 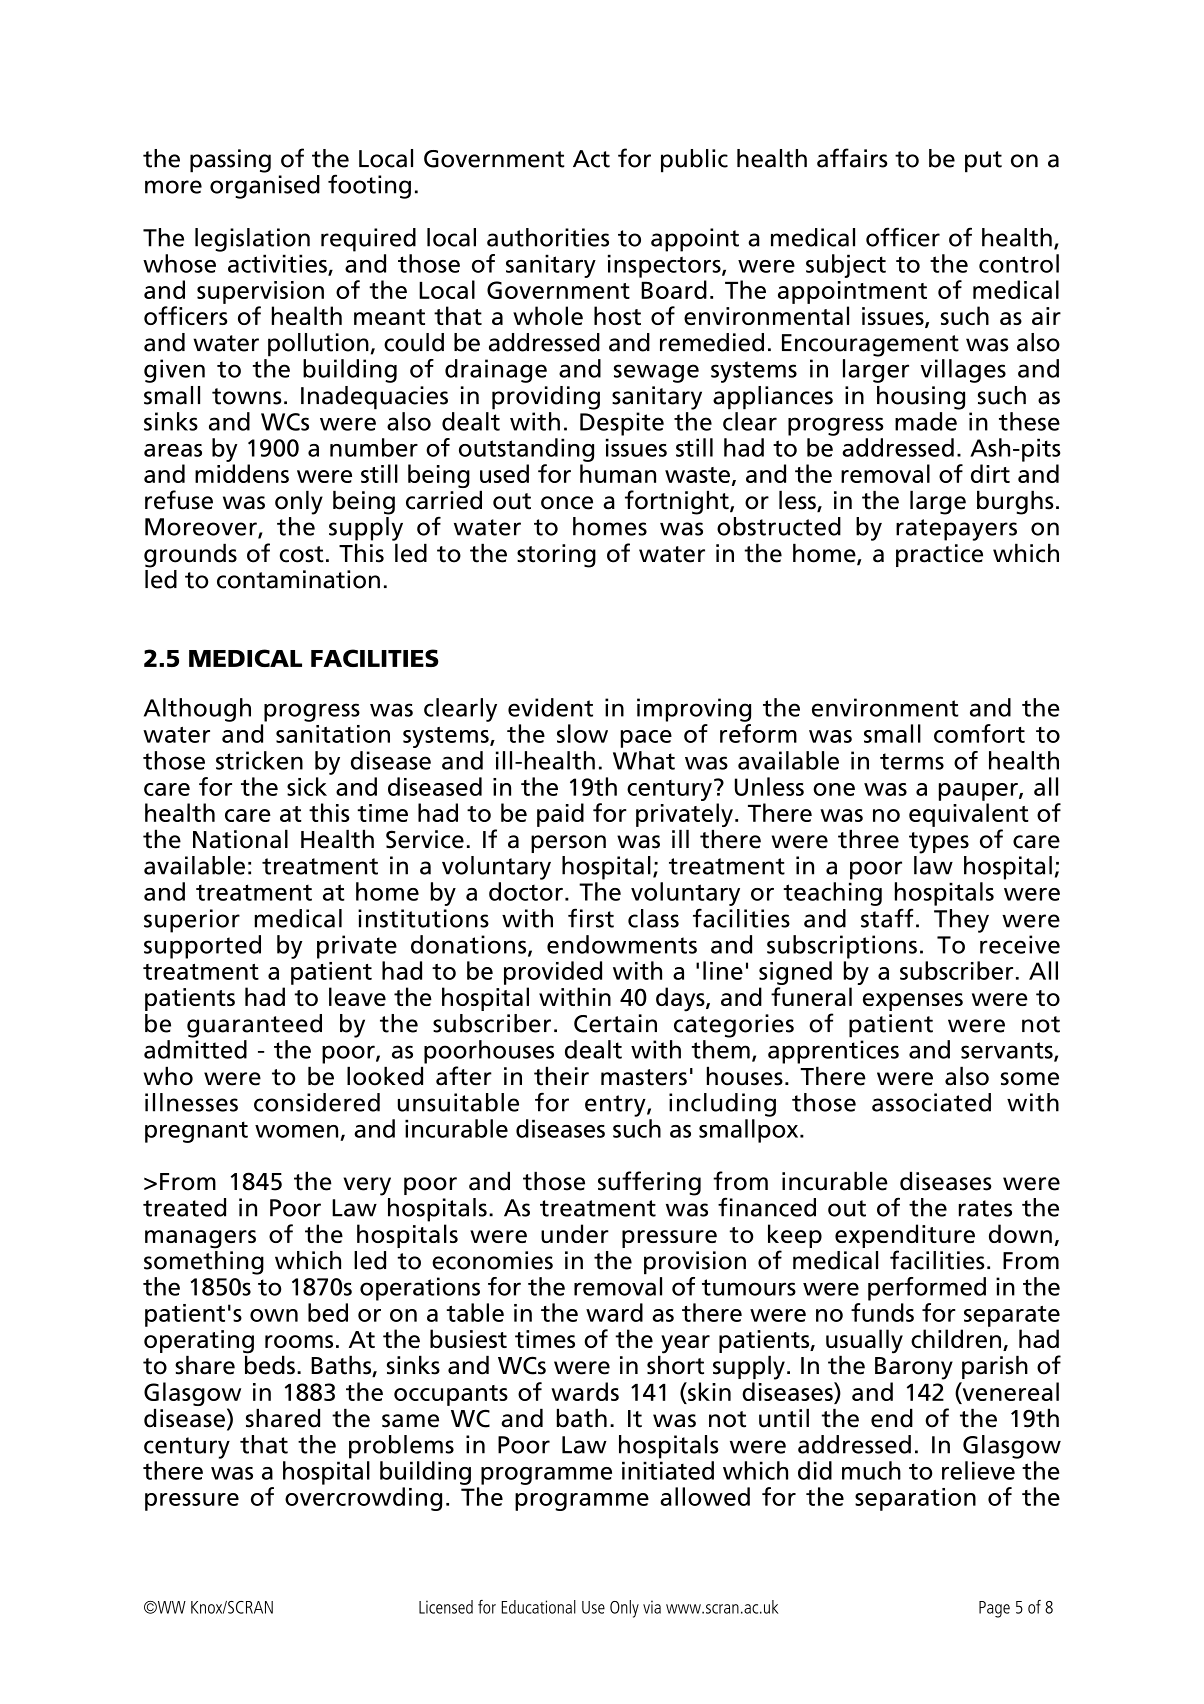 What do you see at coordinates (582, 733) in the screenshot?
I see `slow` at bounding box center [582, 733].
